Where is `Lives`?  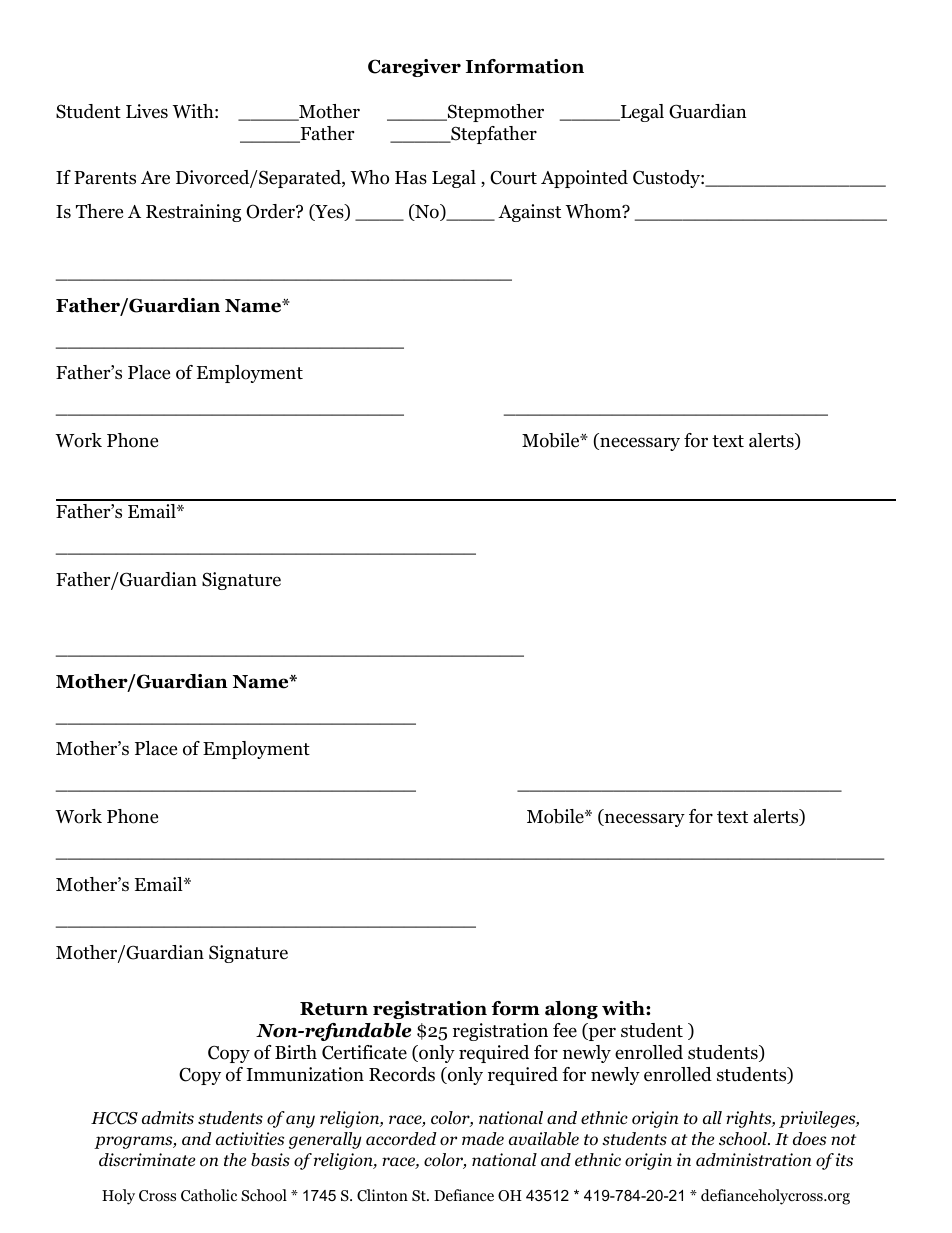 Lives is located at coordinates (147, 111).
